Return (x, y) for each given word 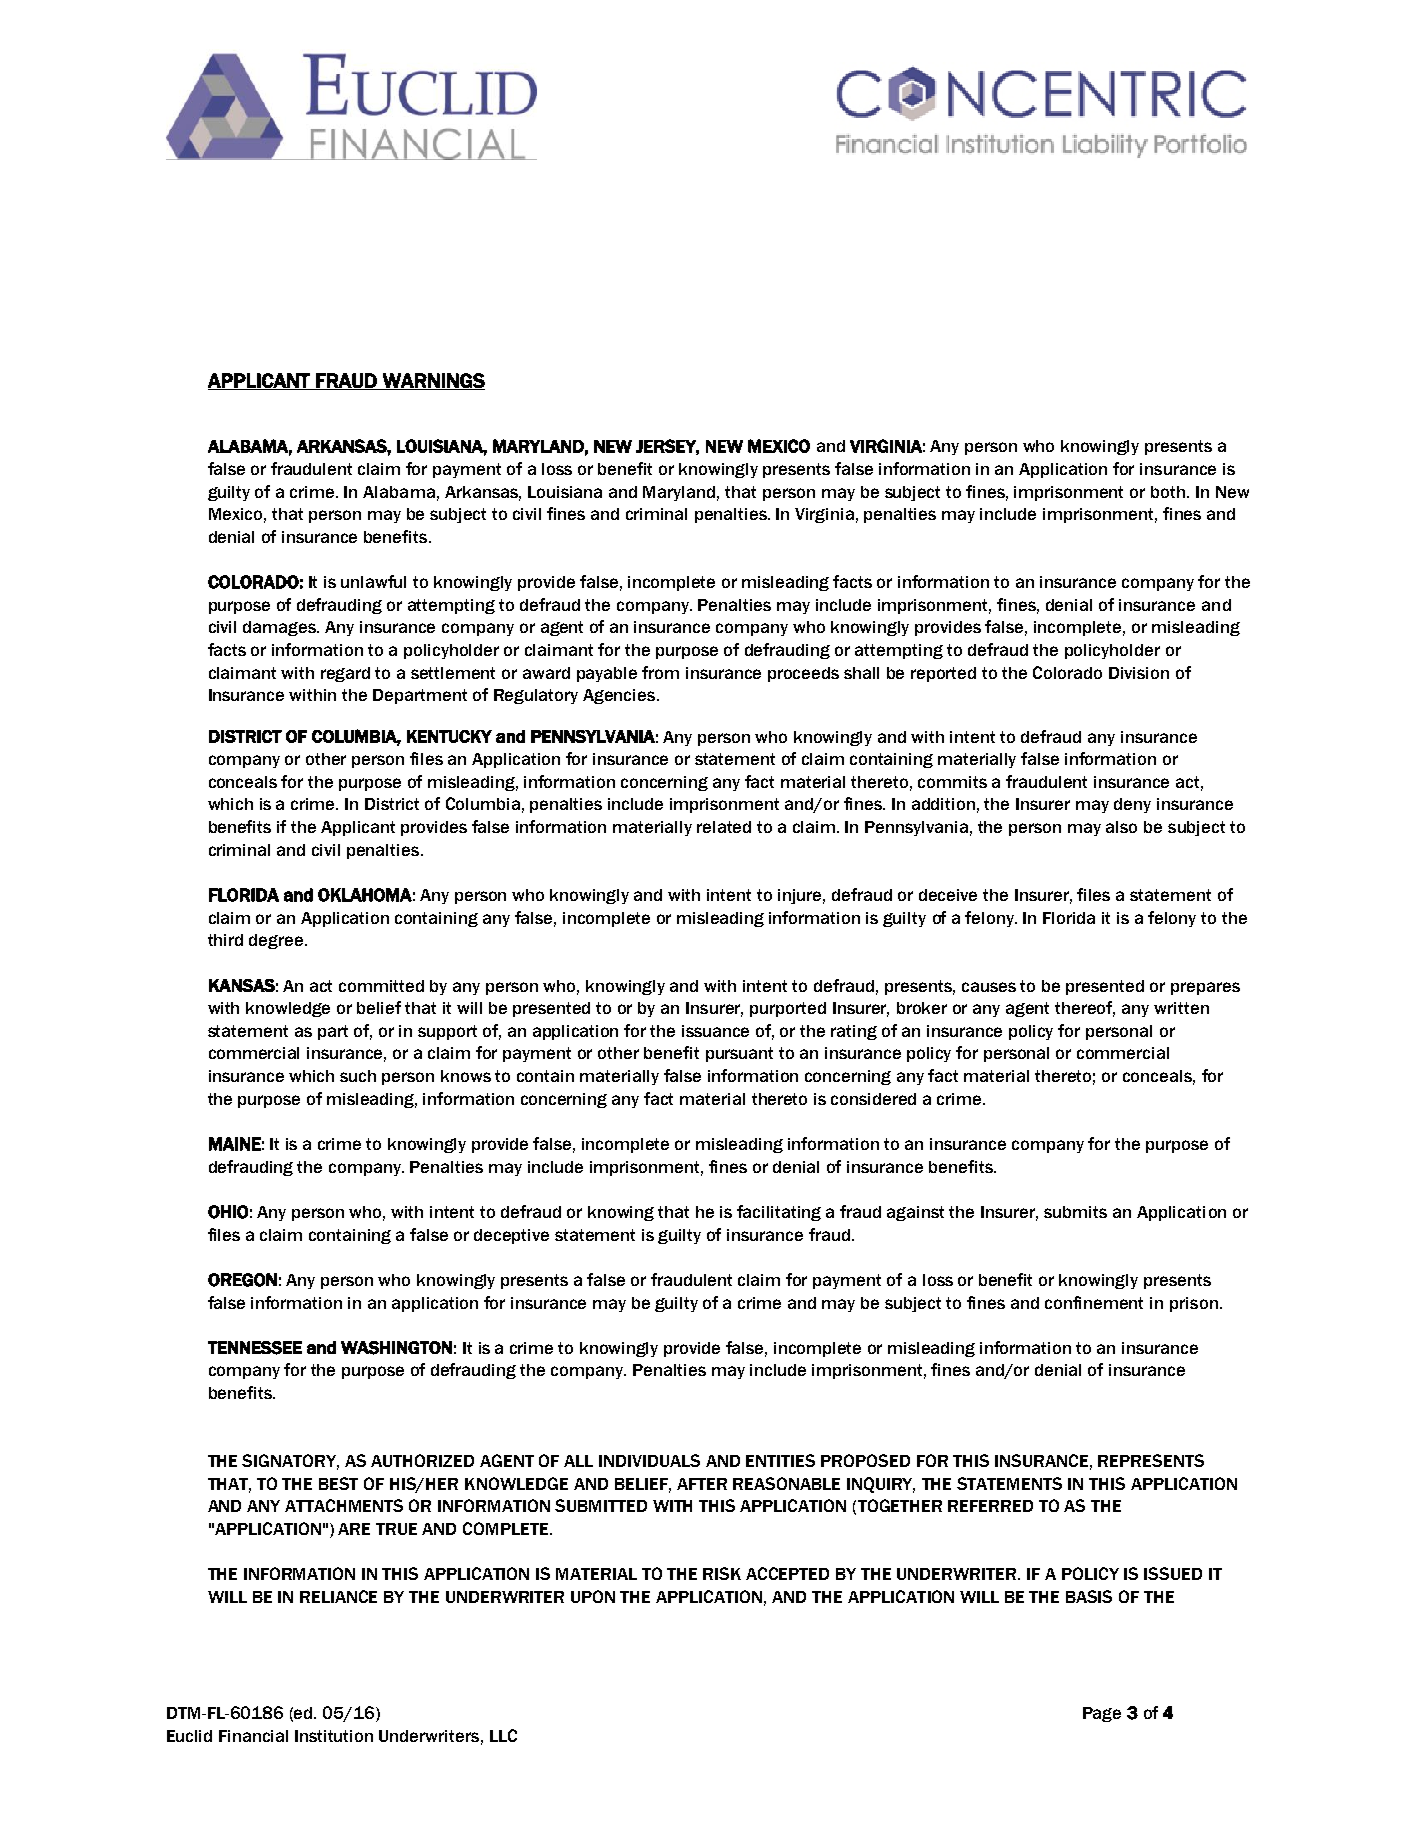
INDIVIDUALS (649, 1460)
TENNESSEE (255, 1348)
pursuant (739, 1054)
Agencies (620, 696)
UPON (593, 1596)
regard (345, 674)
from (660, 672)
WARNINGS (432, 381)
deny (1132, 805)
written (1181, 1008)
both (1169, 492)
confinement (1094, 1302)
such (358, 1076)
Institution (334, 1736)
